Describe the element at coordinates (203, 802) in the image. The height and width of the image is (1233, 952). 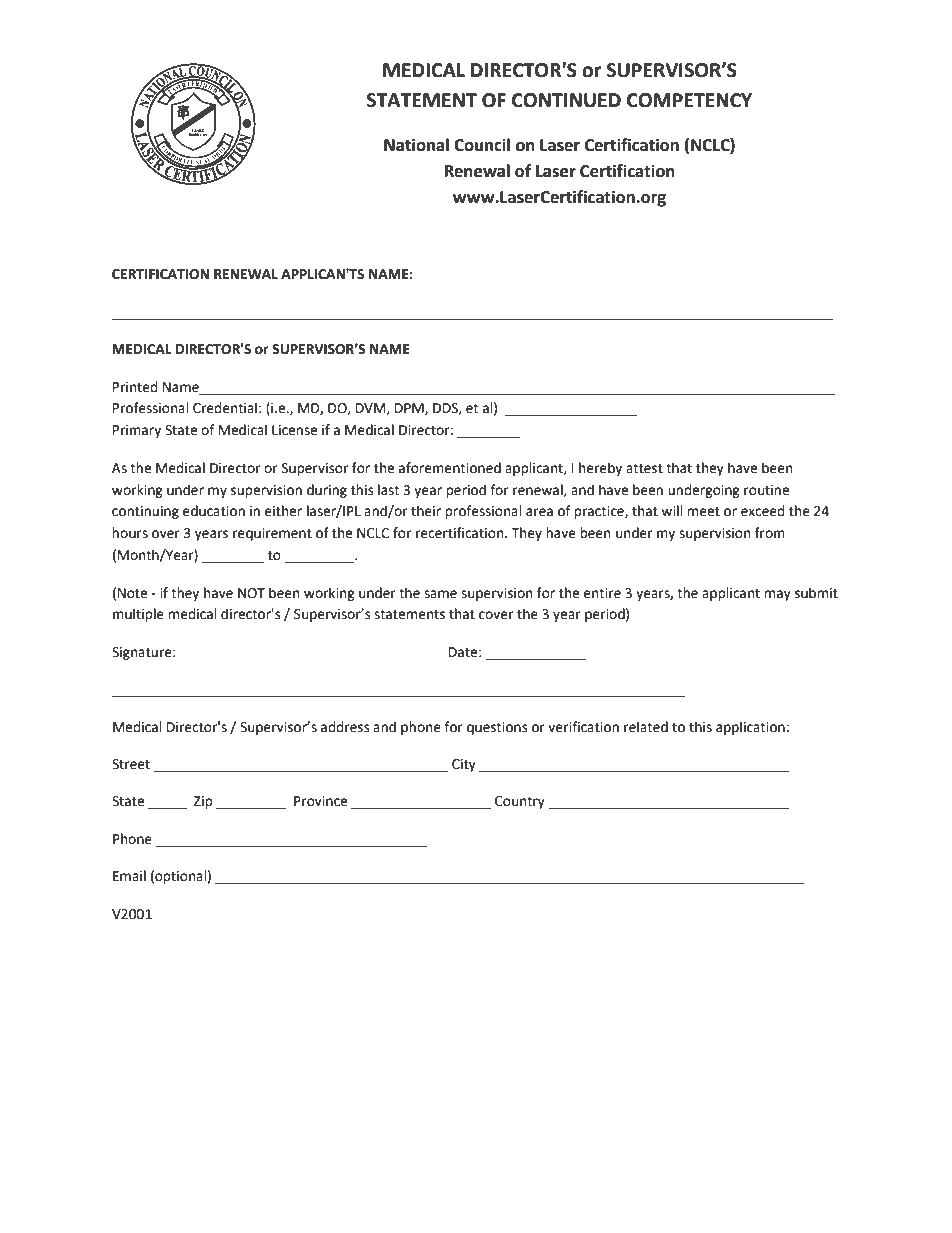
I see `Zip` at that location.
